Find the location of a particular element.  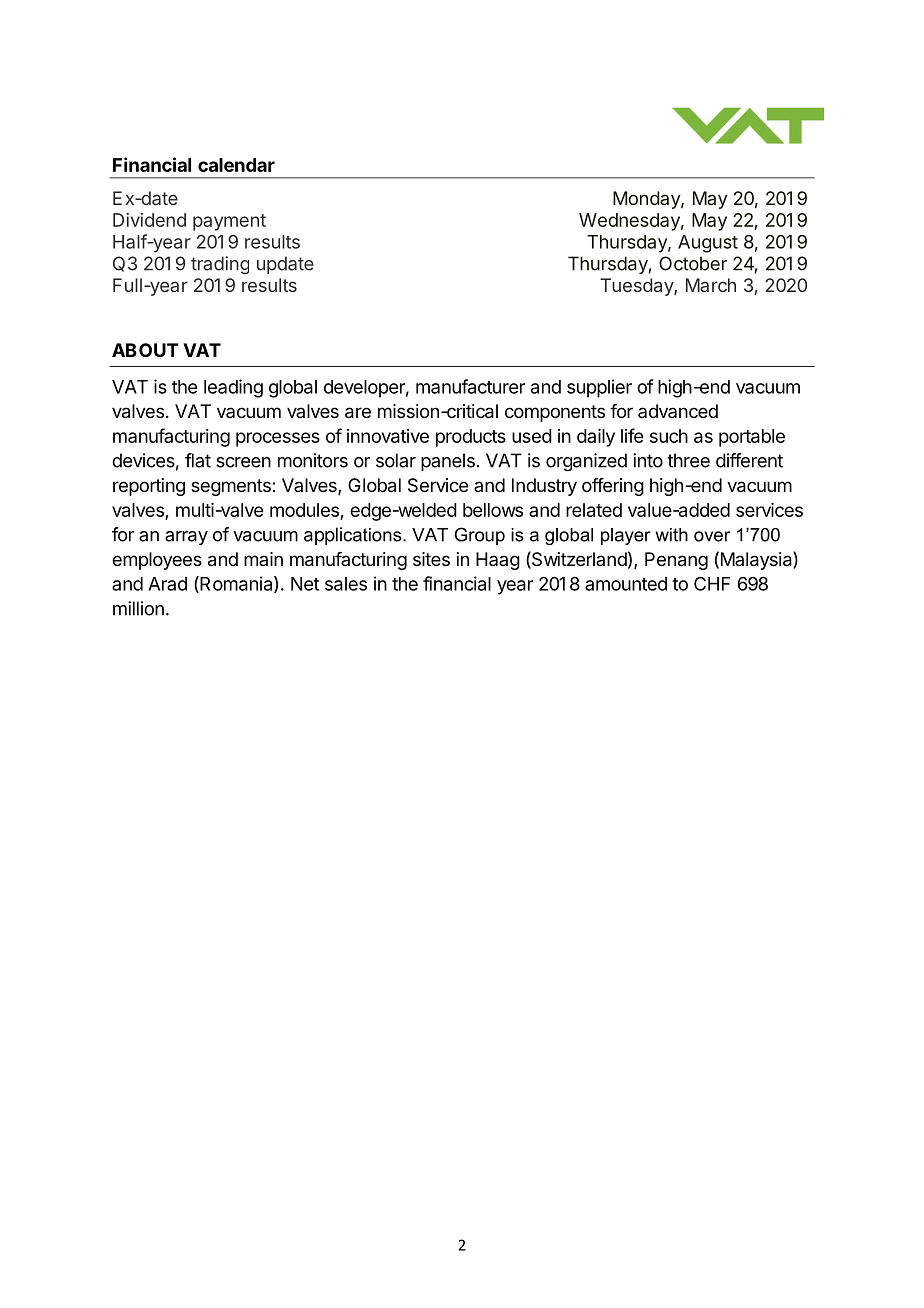

trading is located at coordinates (220, 265).
